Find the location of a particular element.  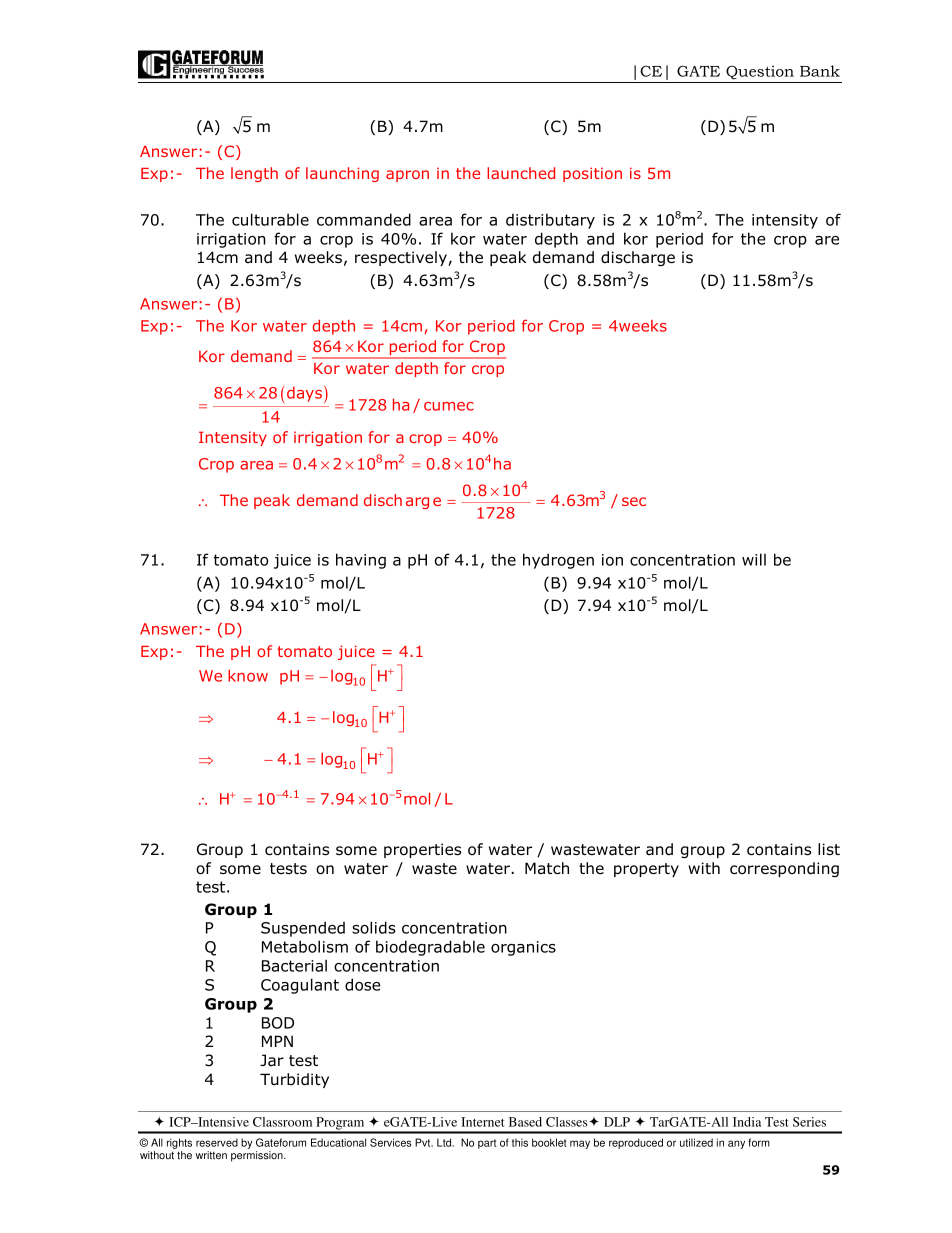

hydrogen is located at coordinates (558, 561).
